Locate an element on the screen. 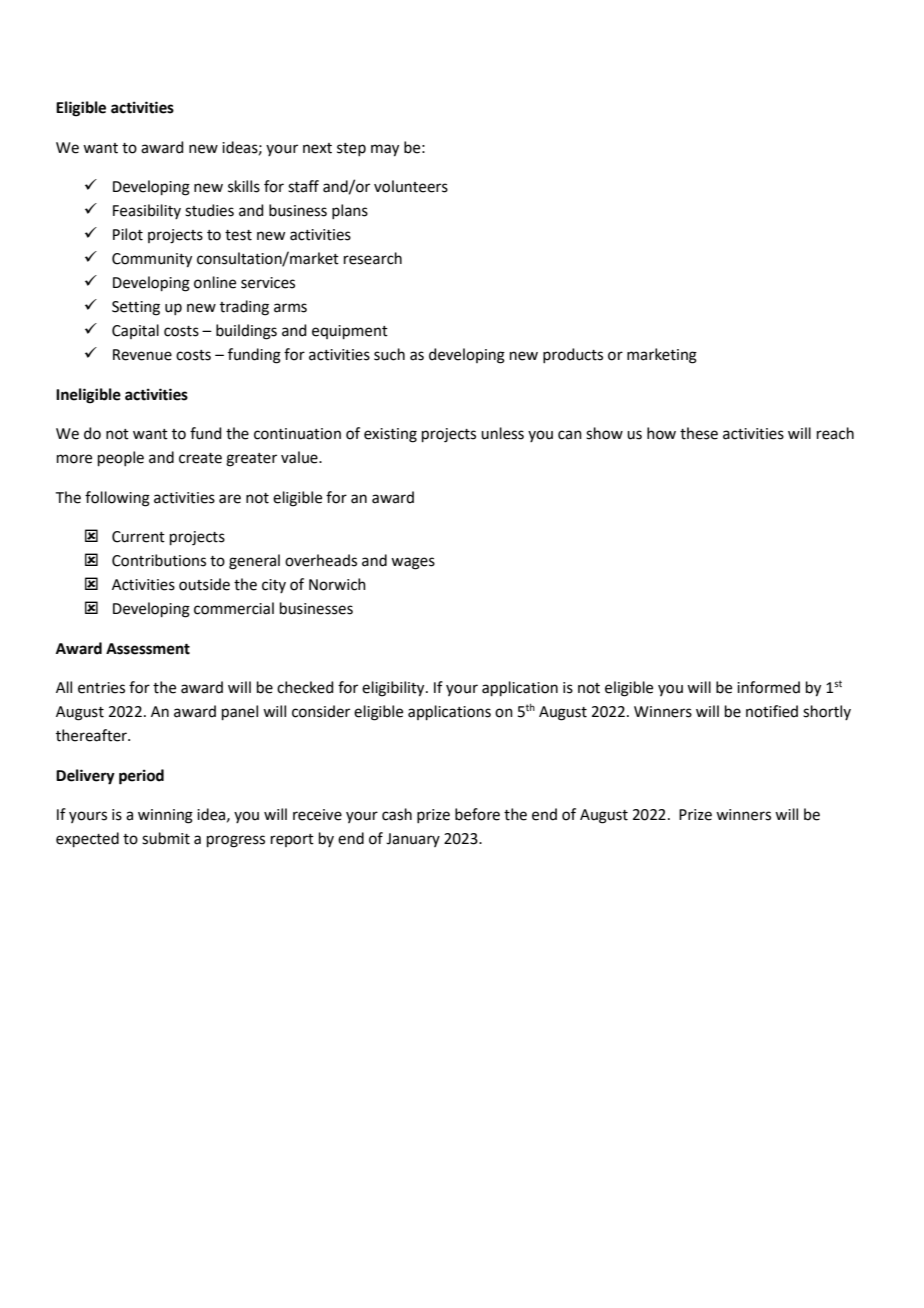  volunteers is located at coordinates (411, 186).
